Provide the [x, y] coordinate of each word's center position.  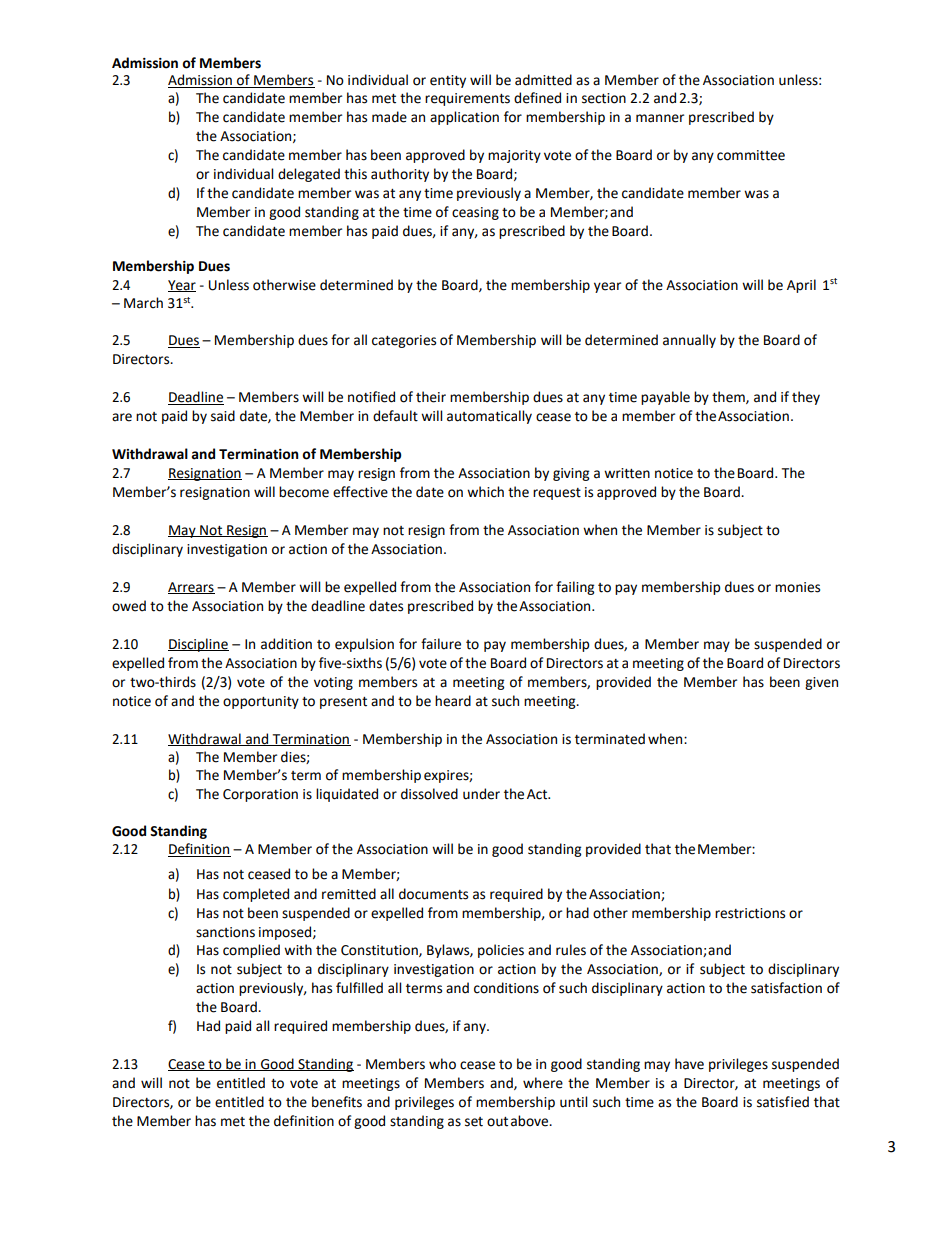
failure [441, 644]
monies [797, 587]
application [464, 118]
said [223, 416]
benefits [337, 1102]
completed [256, 895]
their [431, 397]
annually [689, 341]
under [481, 794]
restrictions [750, 913]
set [474, 1122]
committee [751, 155]
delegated [309, 175]
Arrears [191, 588]
